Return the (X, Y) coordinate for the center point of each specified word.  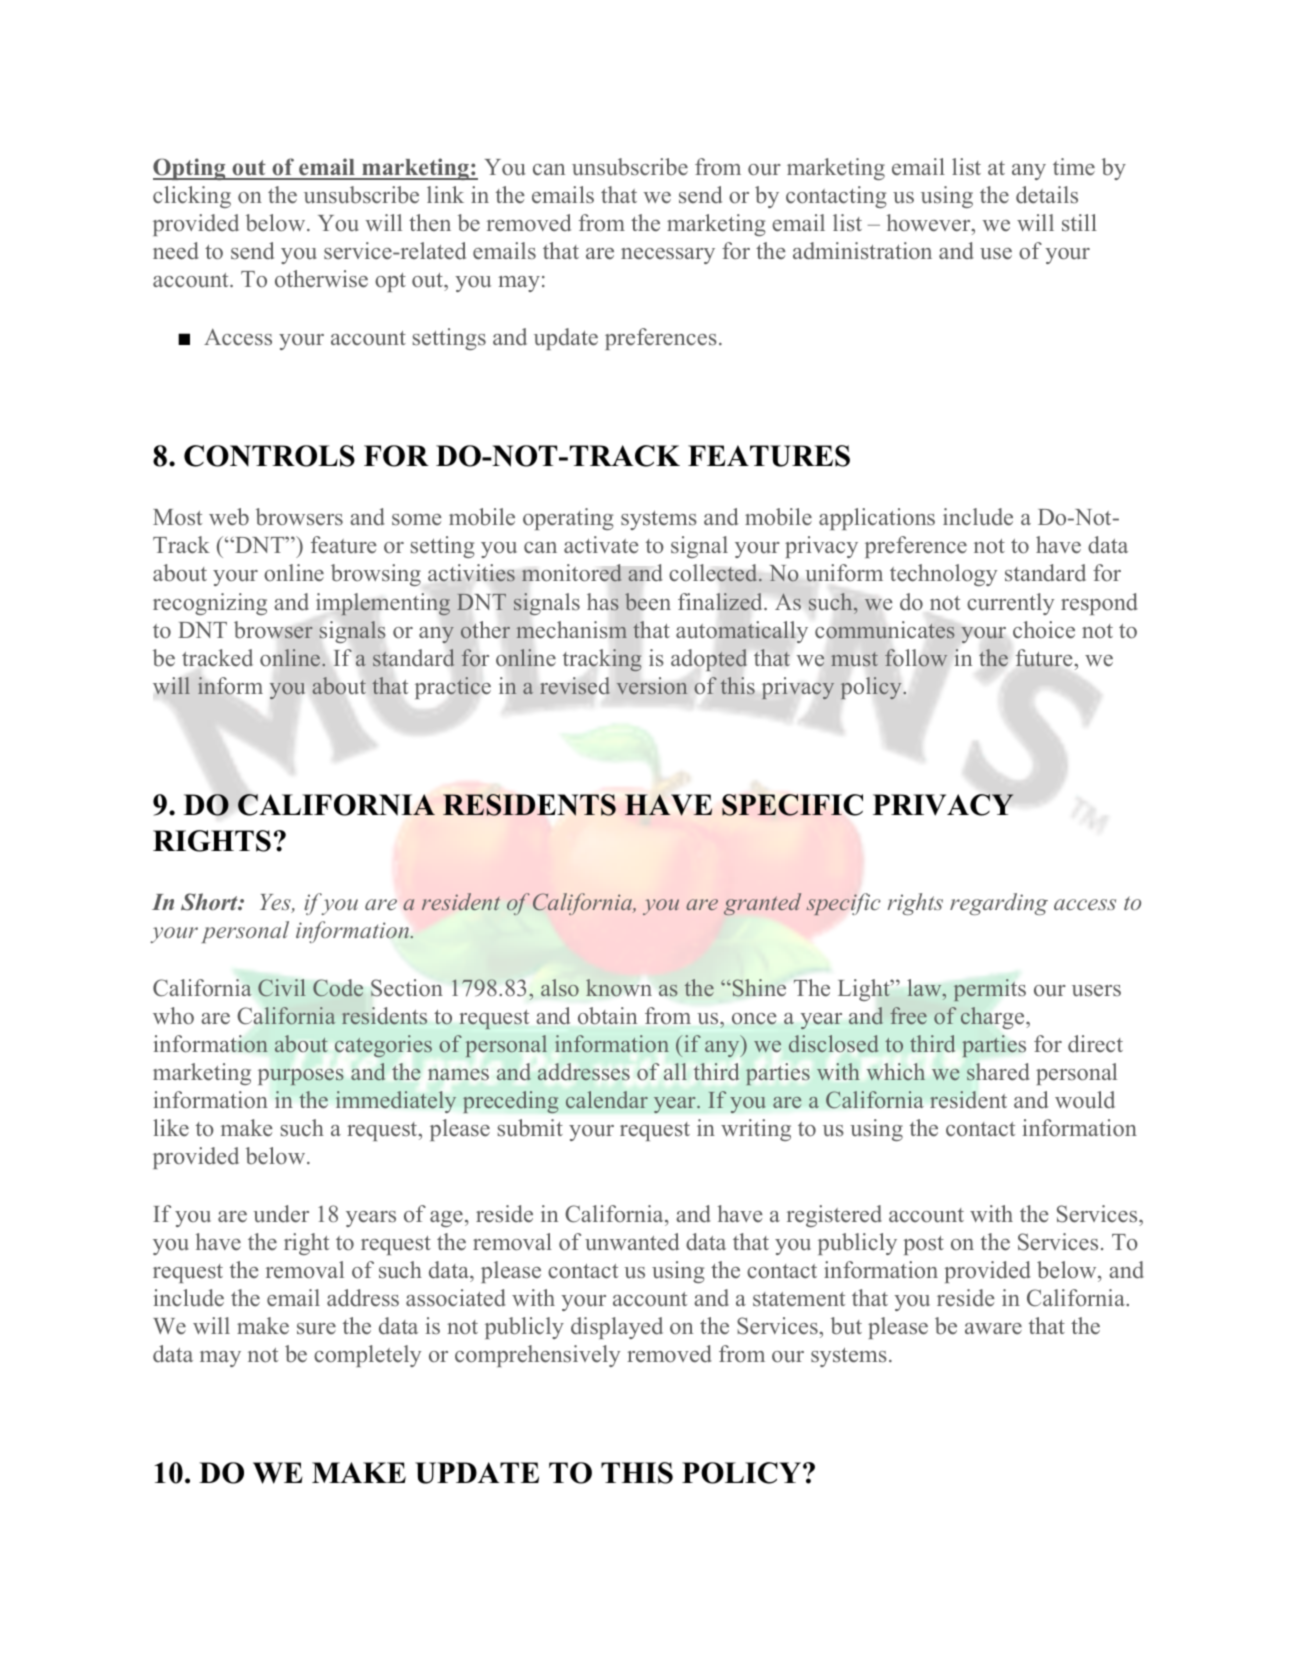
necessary (668, 256)
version (652, 685)
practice (453, 688)
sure (316, 1329)
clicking (192, 197)
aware (993, 1329)
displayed (617, 1328)
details (1047, 195)
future (1044, 658)
